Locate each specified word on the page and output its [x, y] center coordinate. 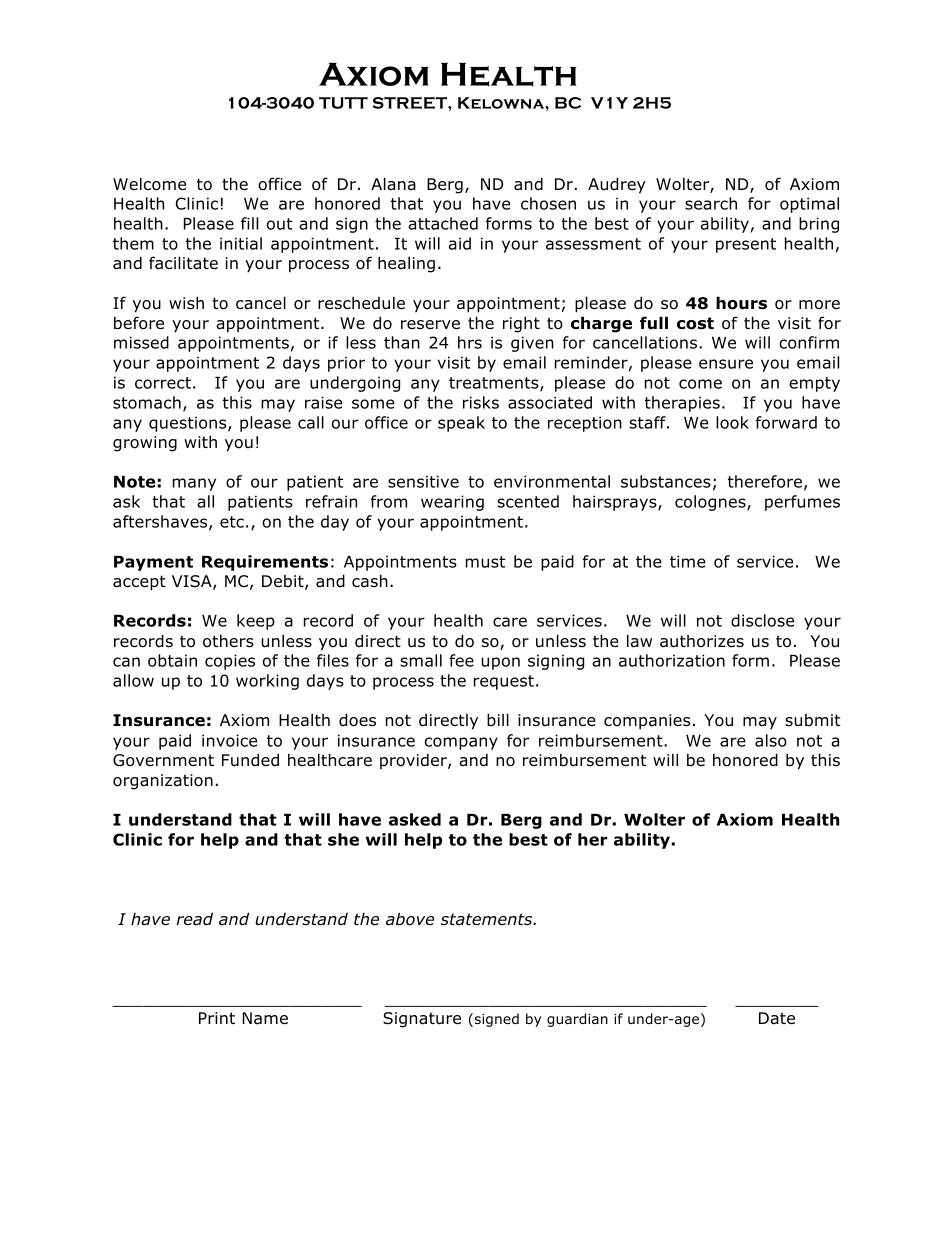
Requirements [265, 563]
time [688, 561]
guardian [577, 1020]
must [485, 562]
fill [249, 223]
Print [217, 1018]
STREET [411, 103]
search [711, 203]
